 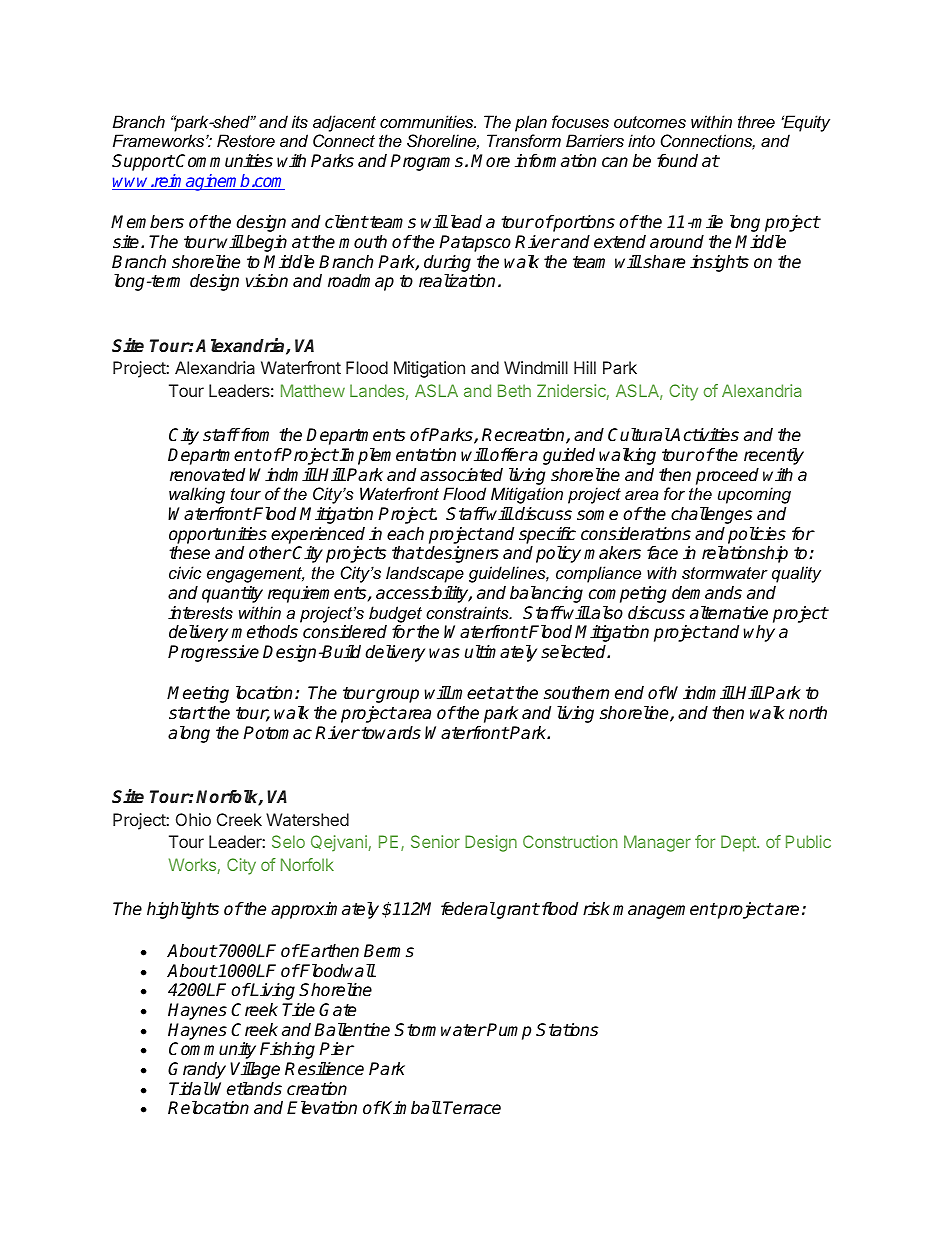 What do you see at coordinates (756, 121) in the image?
I see `three` at bounding box center [756, 121].
